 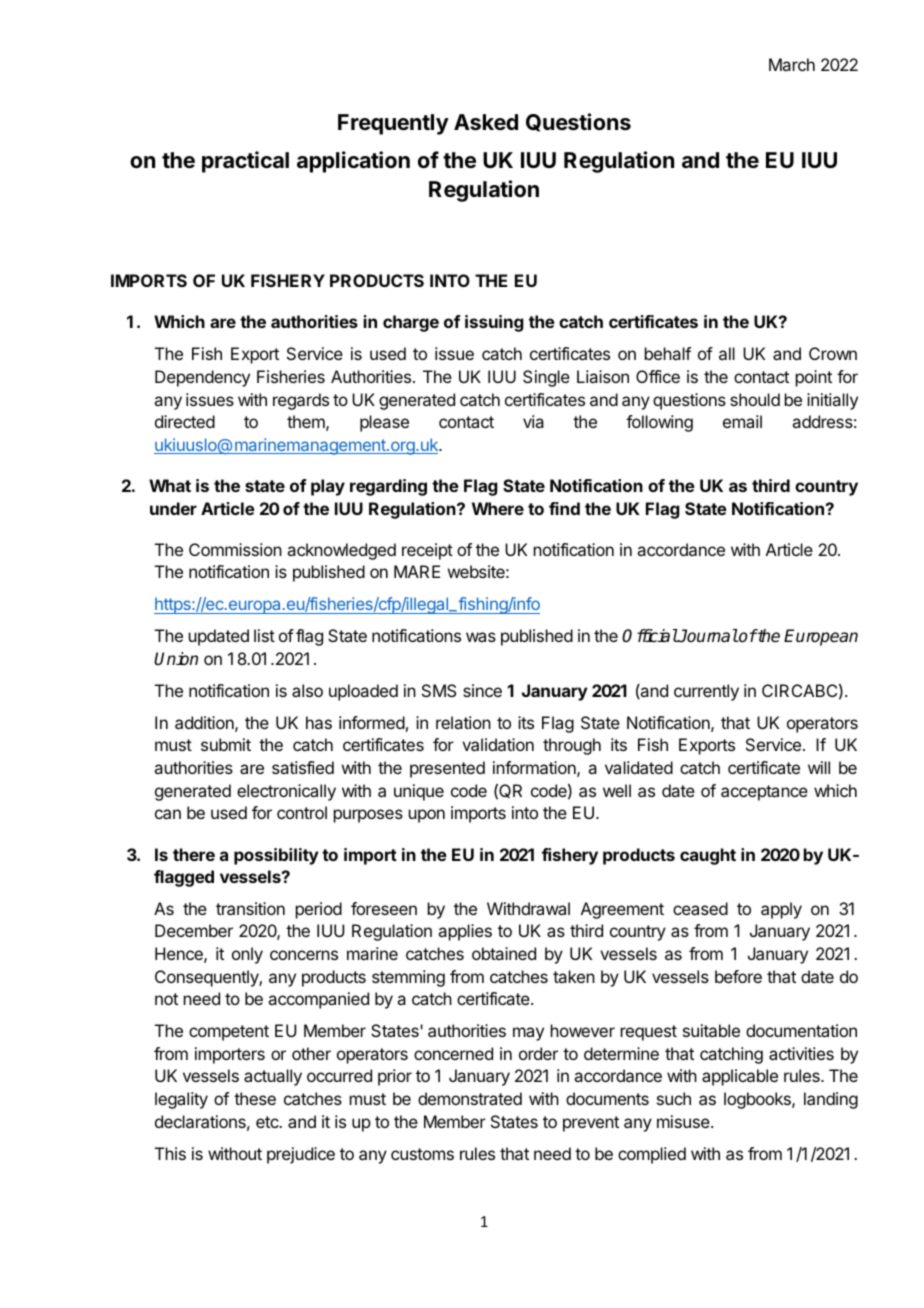 I want to click on since, so click(x=482, y=690).
